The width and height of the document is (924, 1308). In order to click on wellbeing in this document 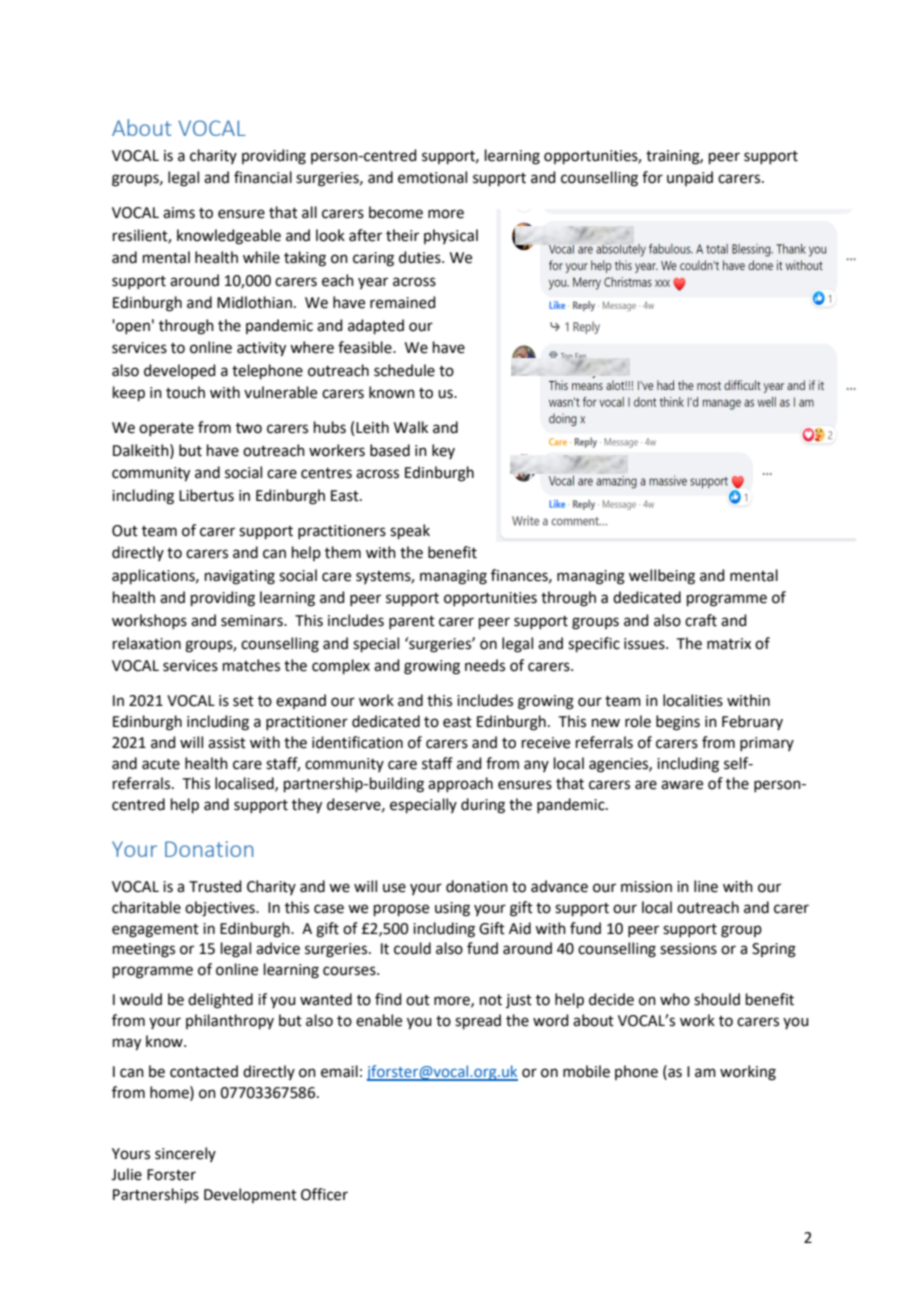, I will do `click(662, 577)`.
